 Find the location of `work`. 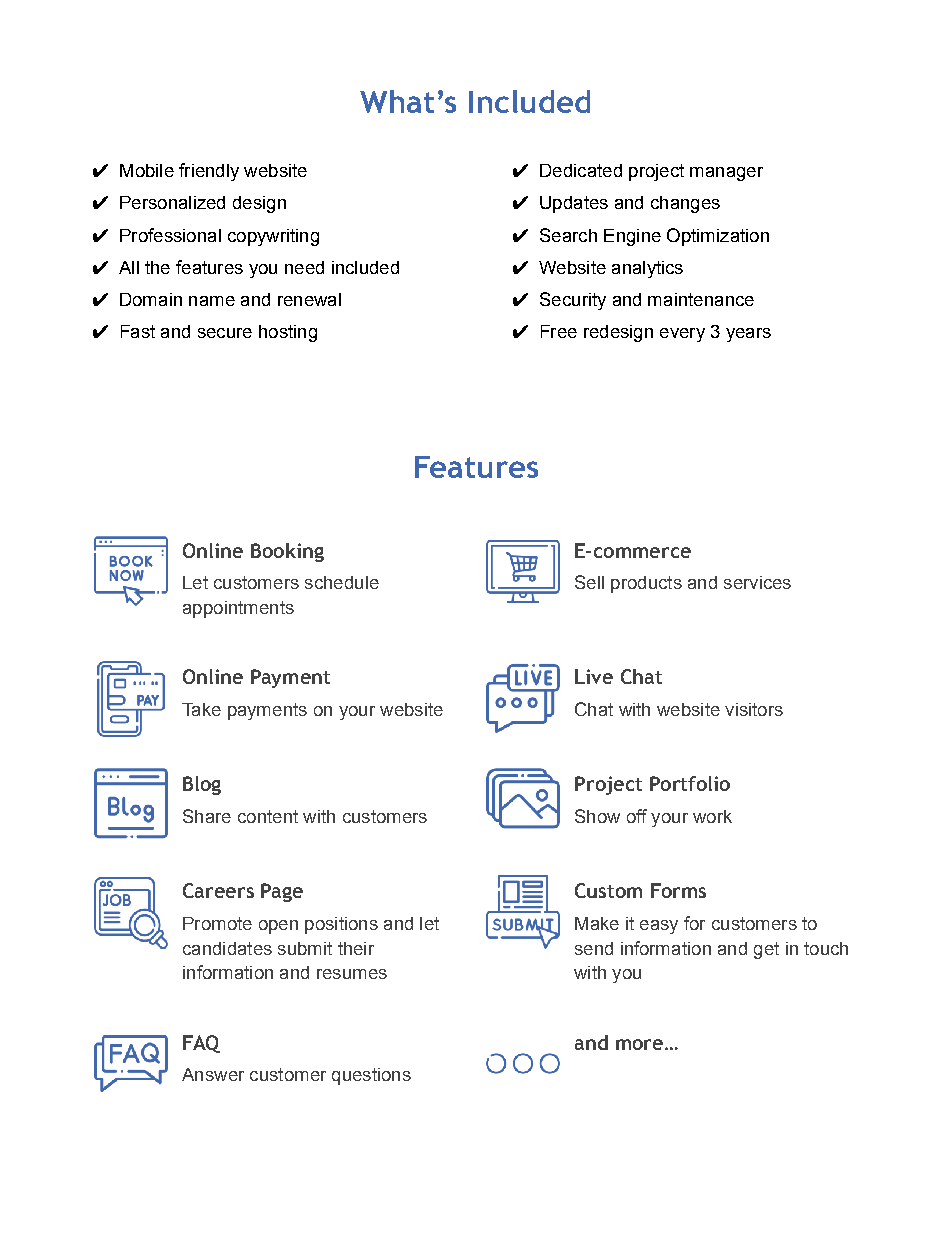

work is located at coordinates (712, 816).
